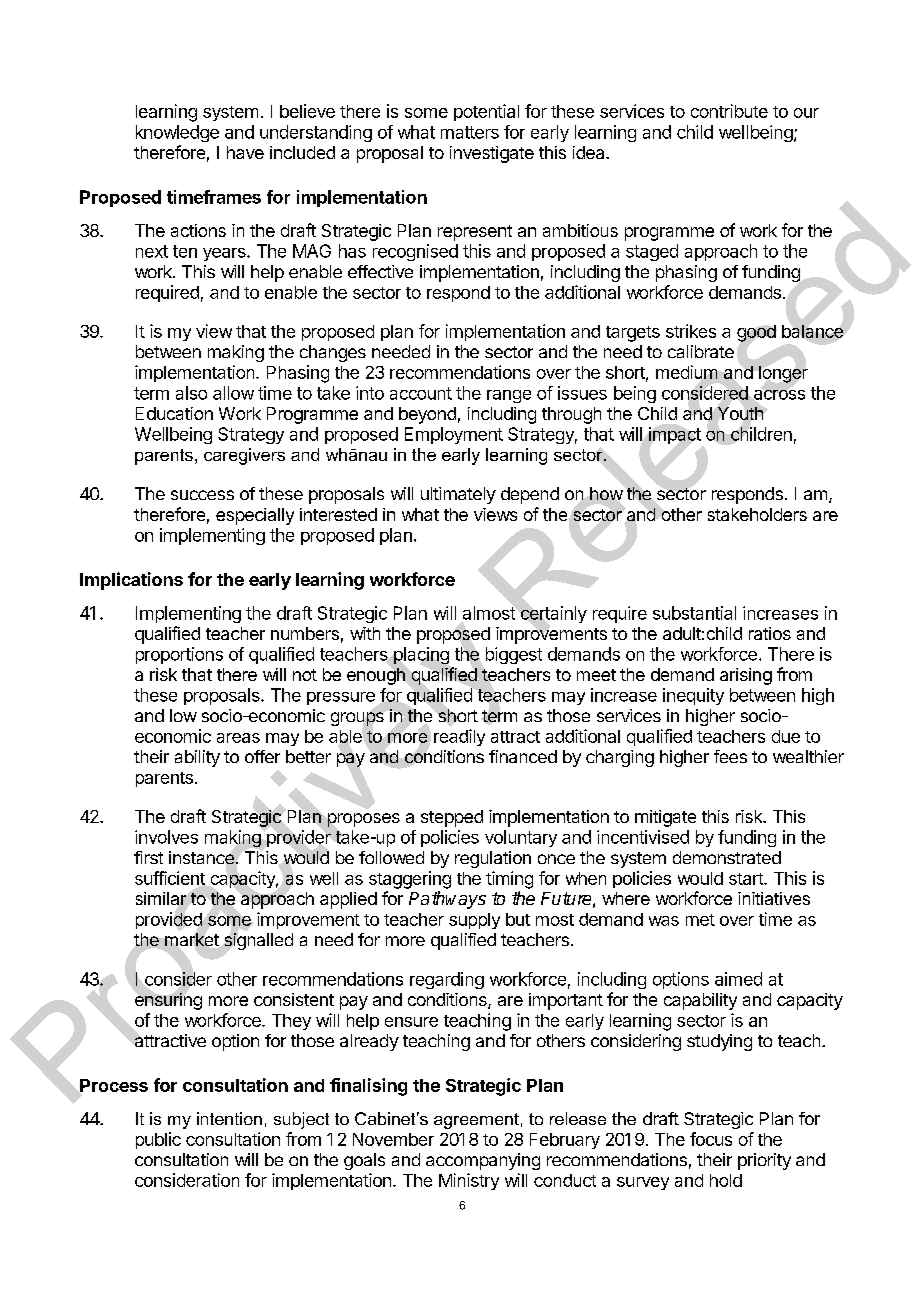 Image resolution: width=924 pixels, height=1308 pixels. I want to click on involves, so click(166, 837).
